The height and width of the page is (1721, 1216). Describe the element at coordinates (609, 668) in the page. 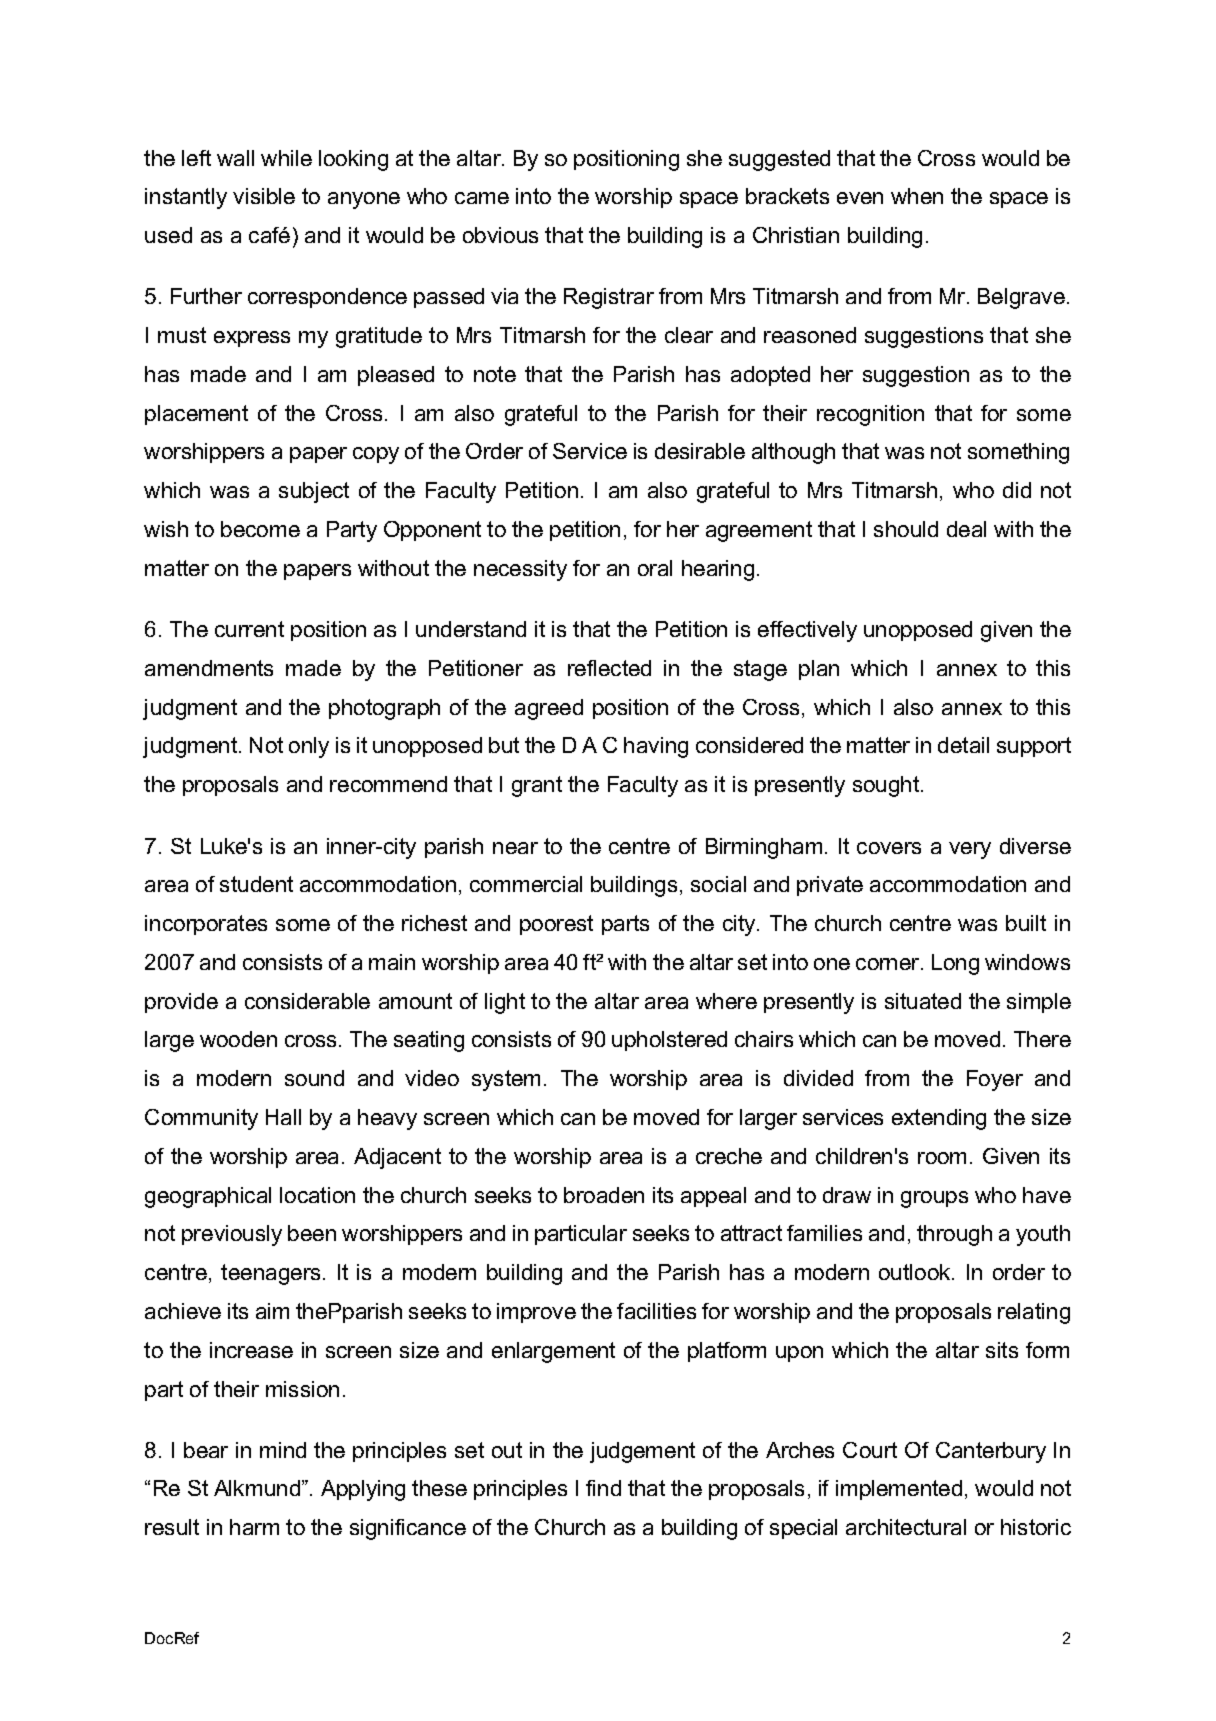

I see `reflected` at that location.
